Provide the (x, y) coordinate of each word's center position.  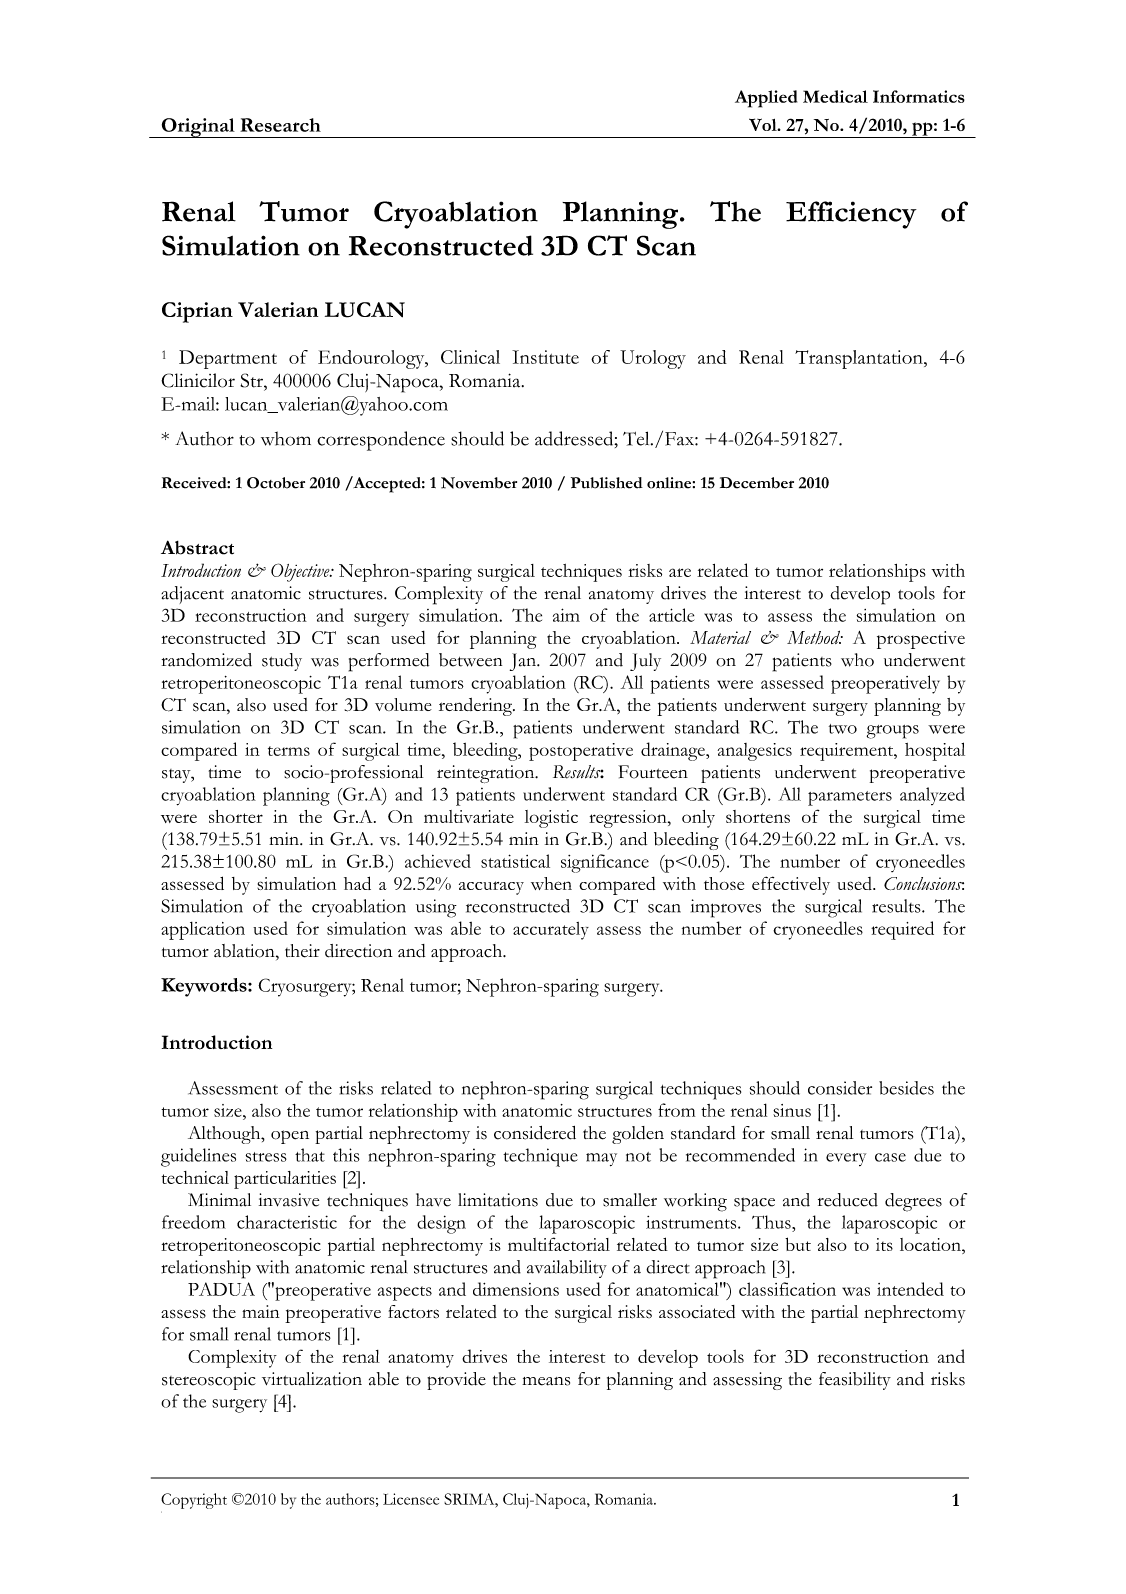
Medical (835, 96)
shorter (236, 816)
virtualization (312, 1379)
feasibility (855, 1381)
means (546, 1381)
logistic (551, 819)
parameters (850, 798)
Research (280, 125)
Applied (766, 99)
